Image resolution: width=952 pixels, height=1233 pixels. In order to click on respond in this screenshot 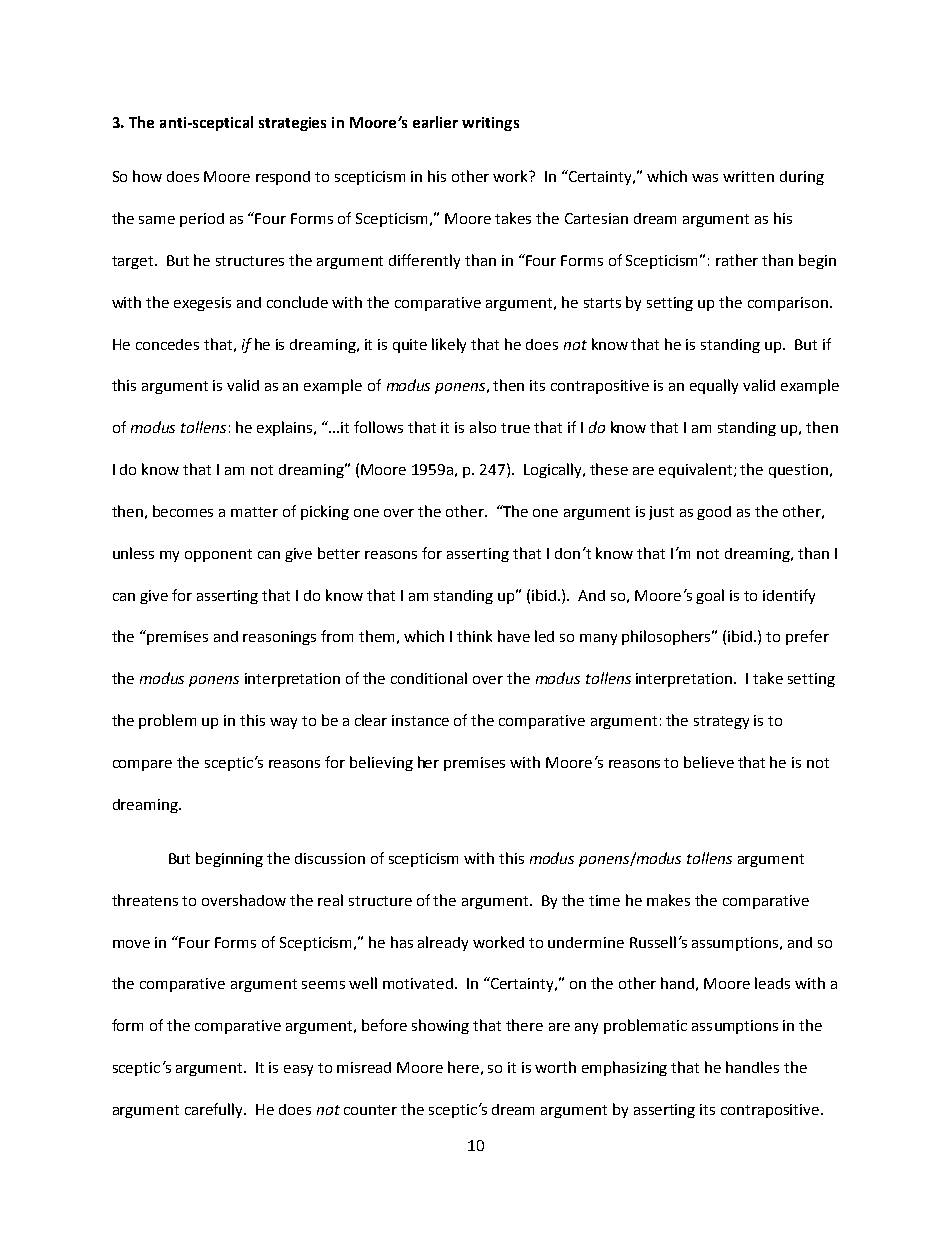, I will do `click(283, 178)`.
